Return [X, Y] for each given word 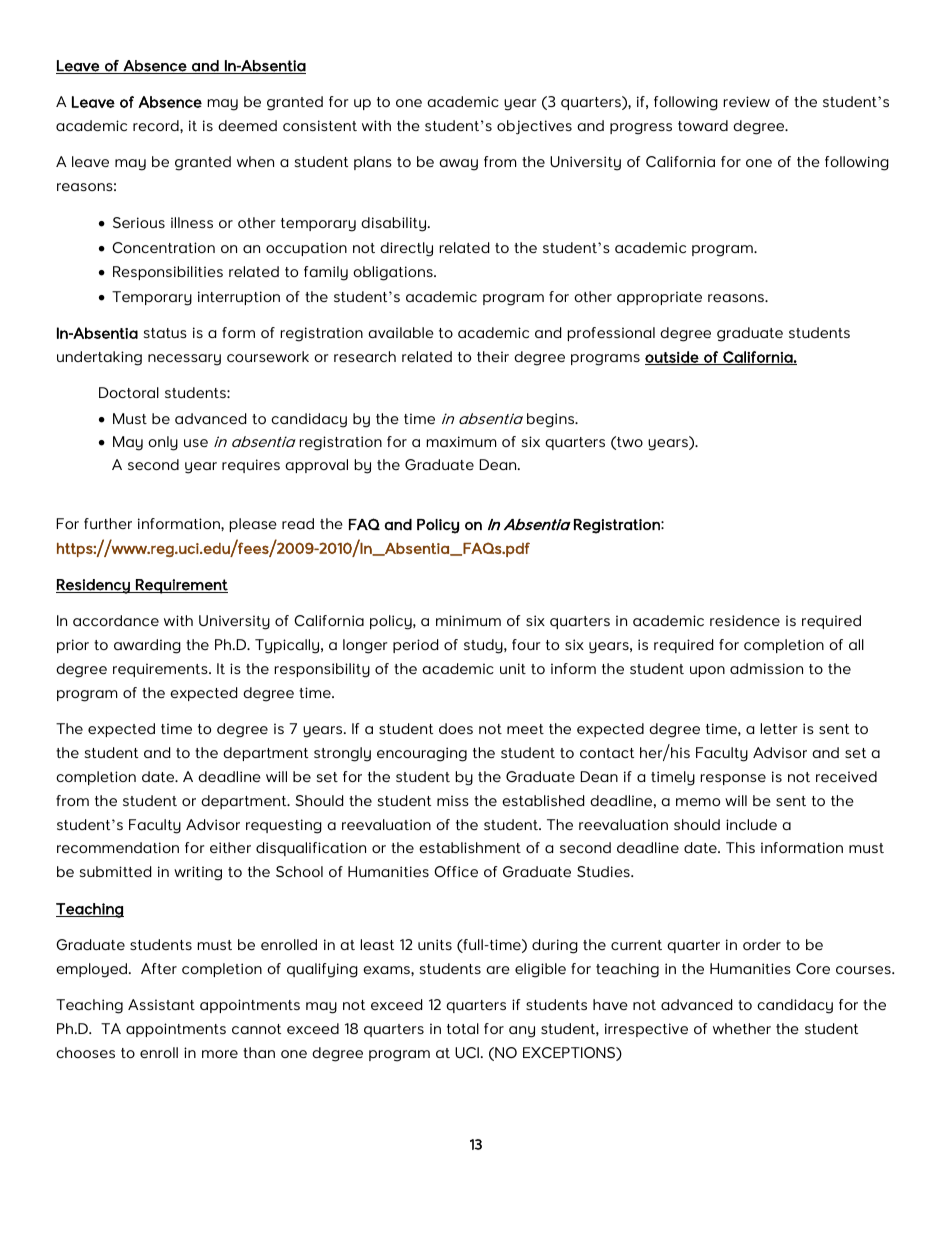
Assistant [161, 1004]
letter [779, 728]
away [458, 165]
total [463, 1028]
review [747, 101]
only [163, 443]
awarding [147, 646]
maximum [461, 441]
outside [673, 358]
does [456, 728]
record [157, 125]
